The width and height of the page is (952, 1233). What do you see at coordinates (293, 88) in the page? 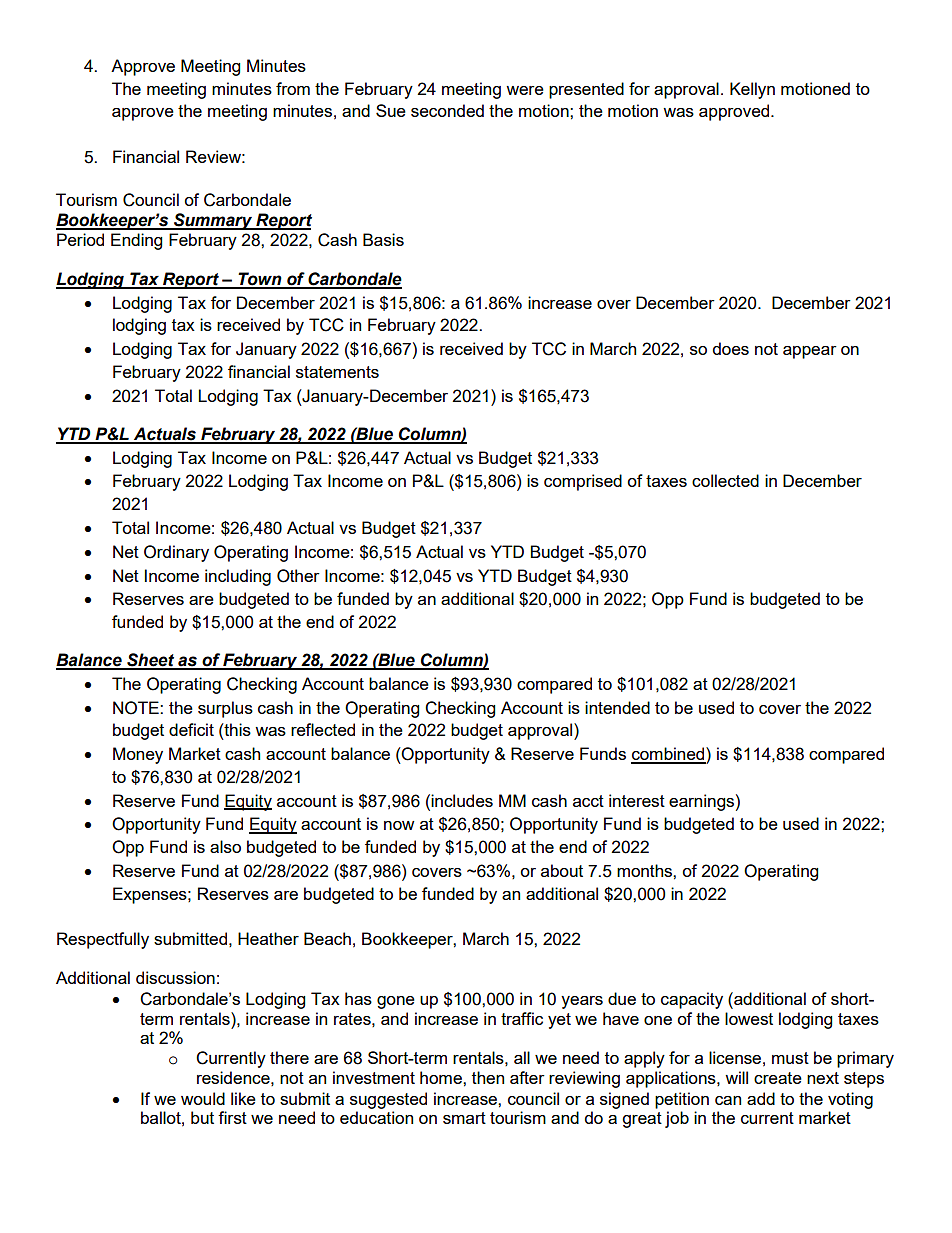
I see `from` at bounding box center [293, 88].
